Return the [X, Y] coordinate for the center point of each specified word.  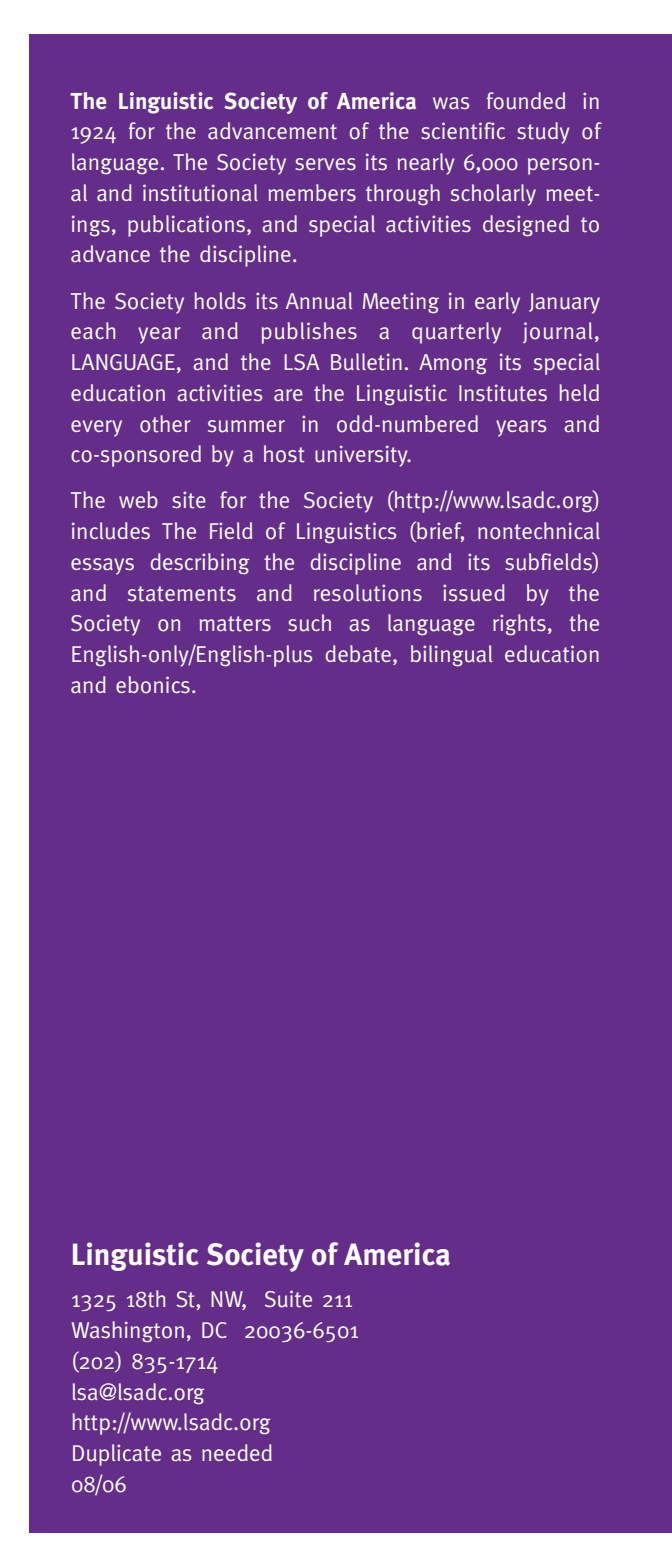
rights [519, 625]
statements [182, 594]
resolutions [368, 593]
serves [325, 164]
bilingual [451, 656]
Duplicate [117, 1455]
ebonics [153, 685]
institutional [200, 193]
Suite [288, 1299]
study [543, 133]
